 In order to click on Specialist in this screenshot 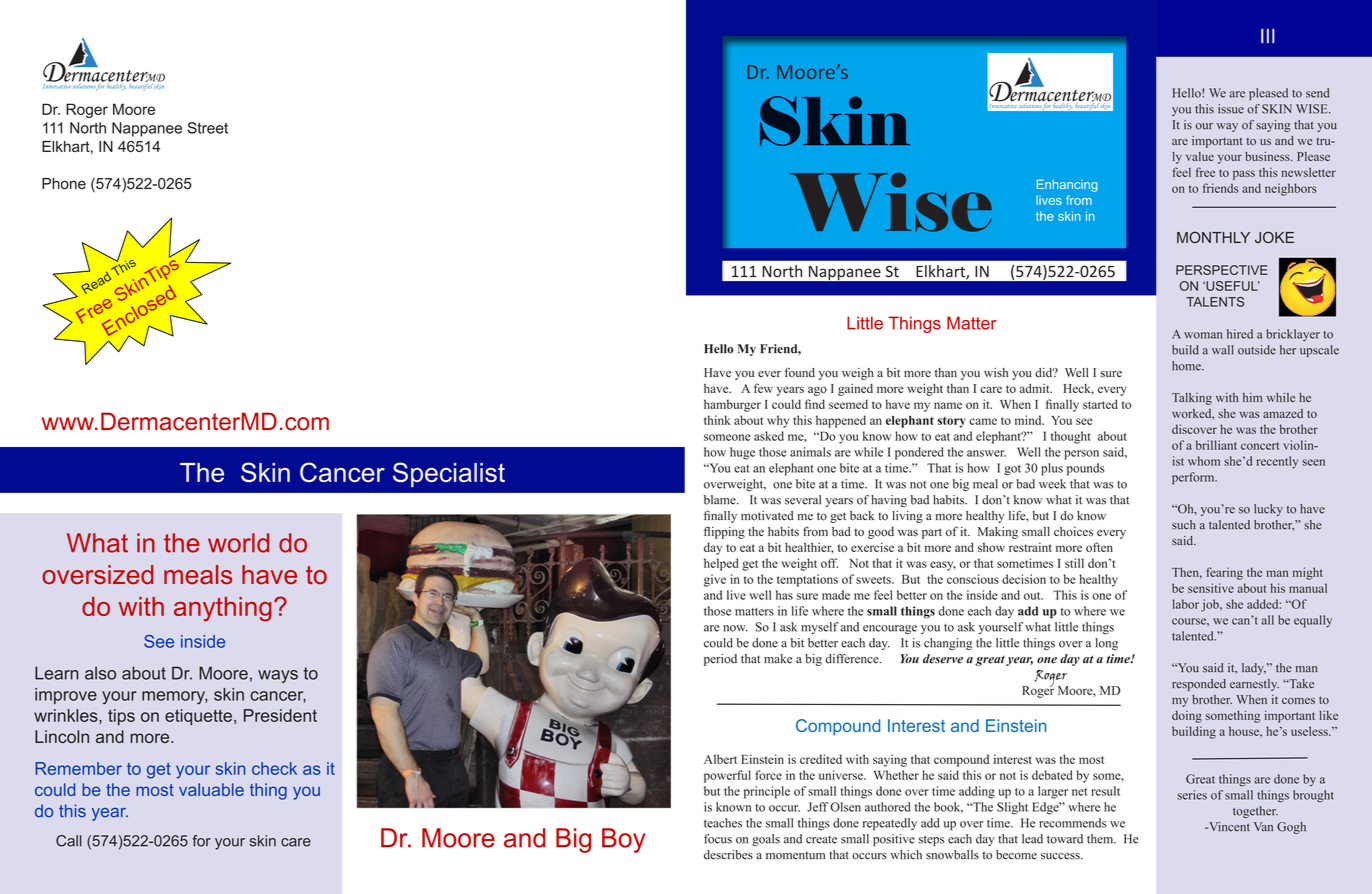, I will do `click(449, 474)`.
